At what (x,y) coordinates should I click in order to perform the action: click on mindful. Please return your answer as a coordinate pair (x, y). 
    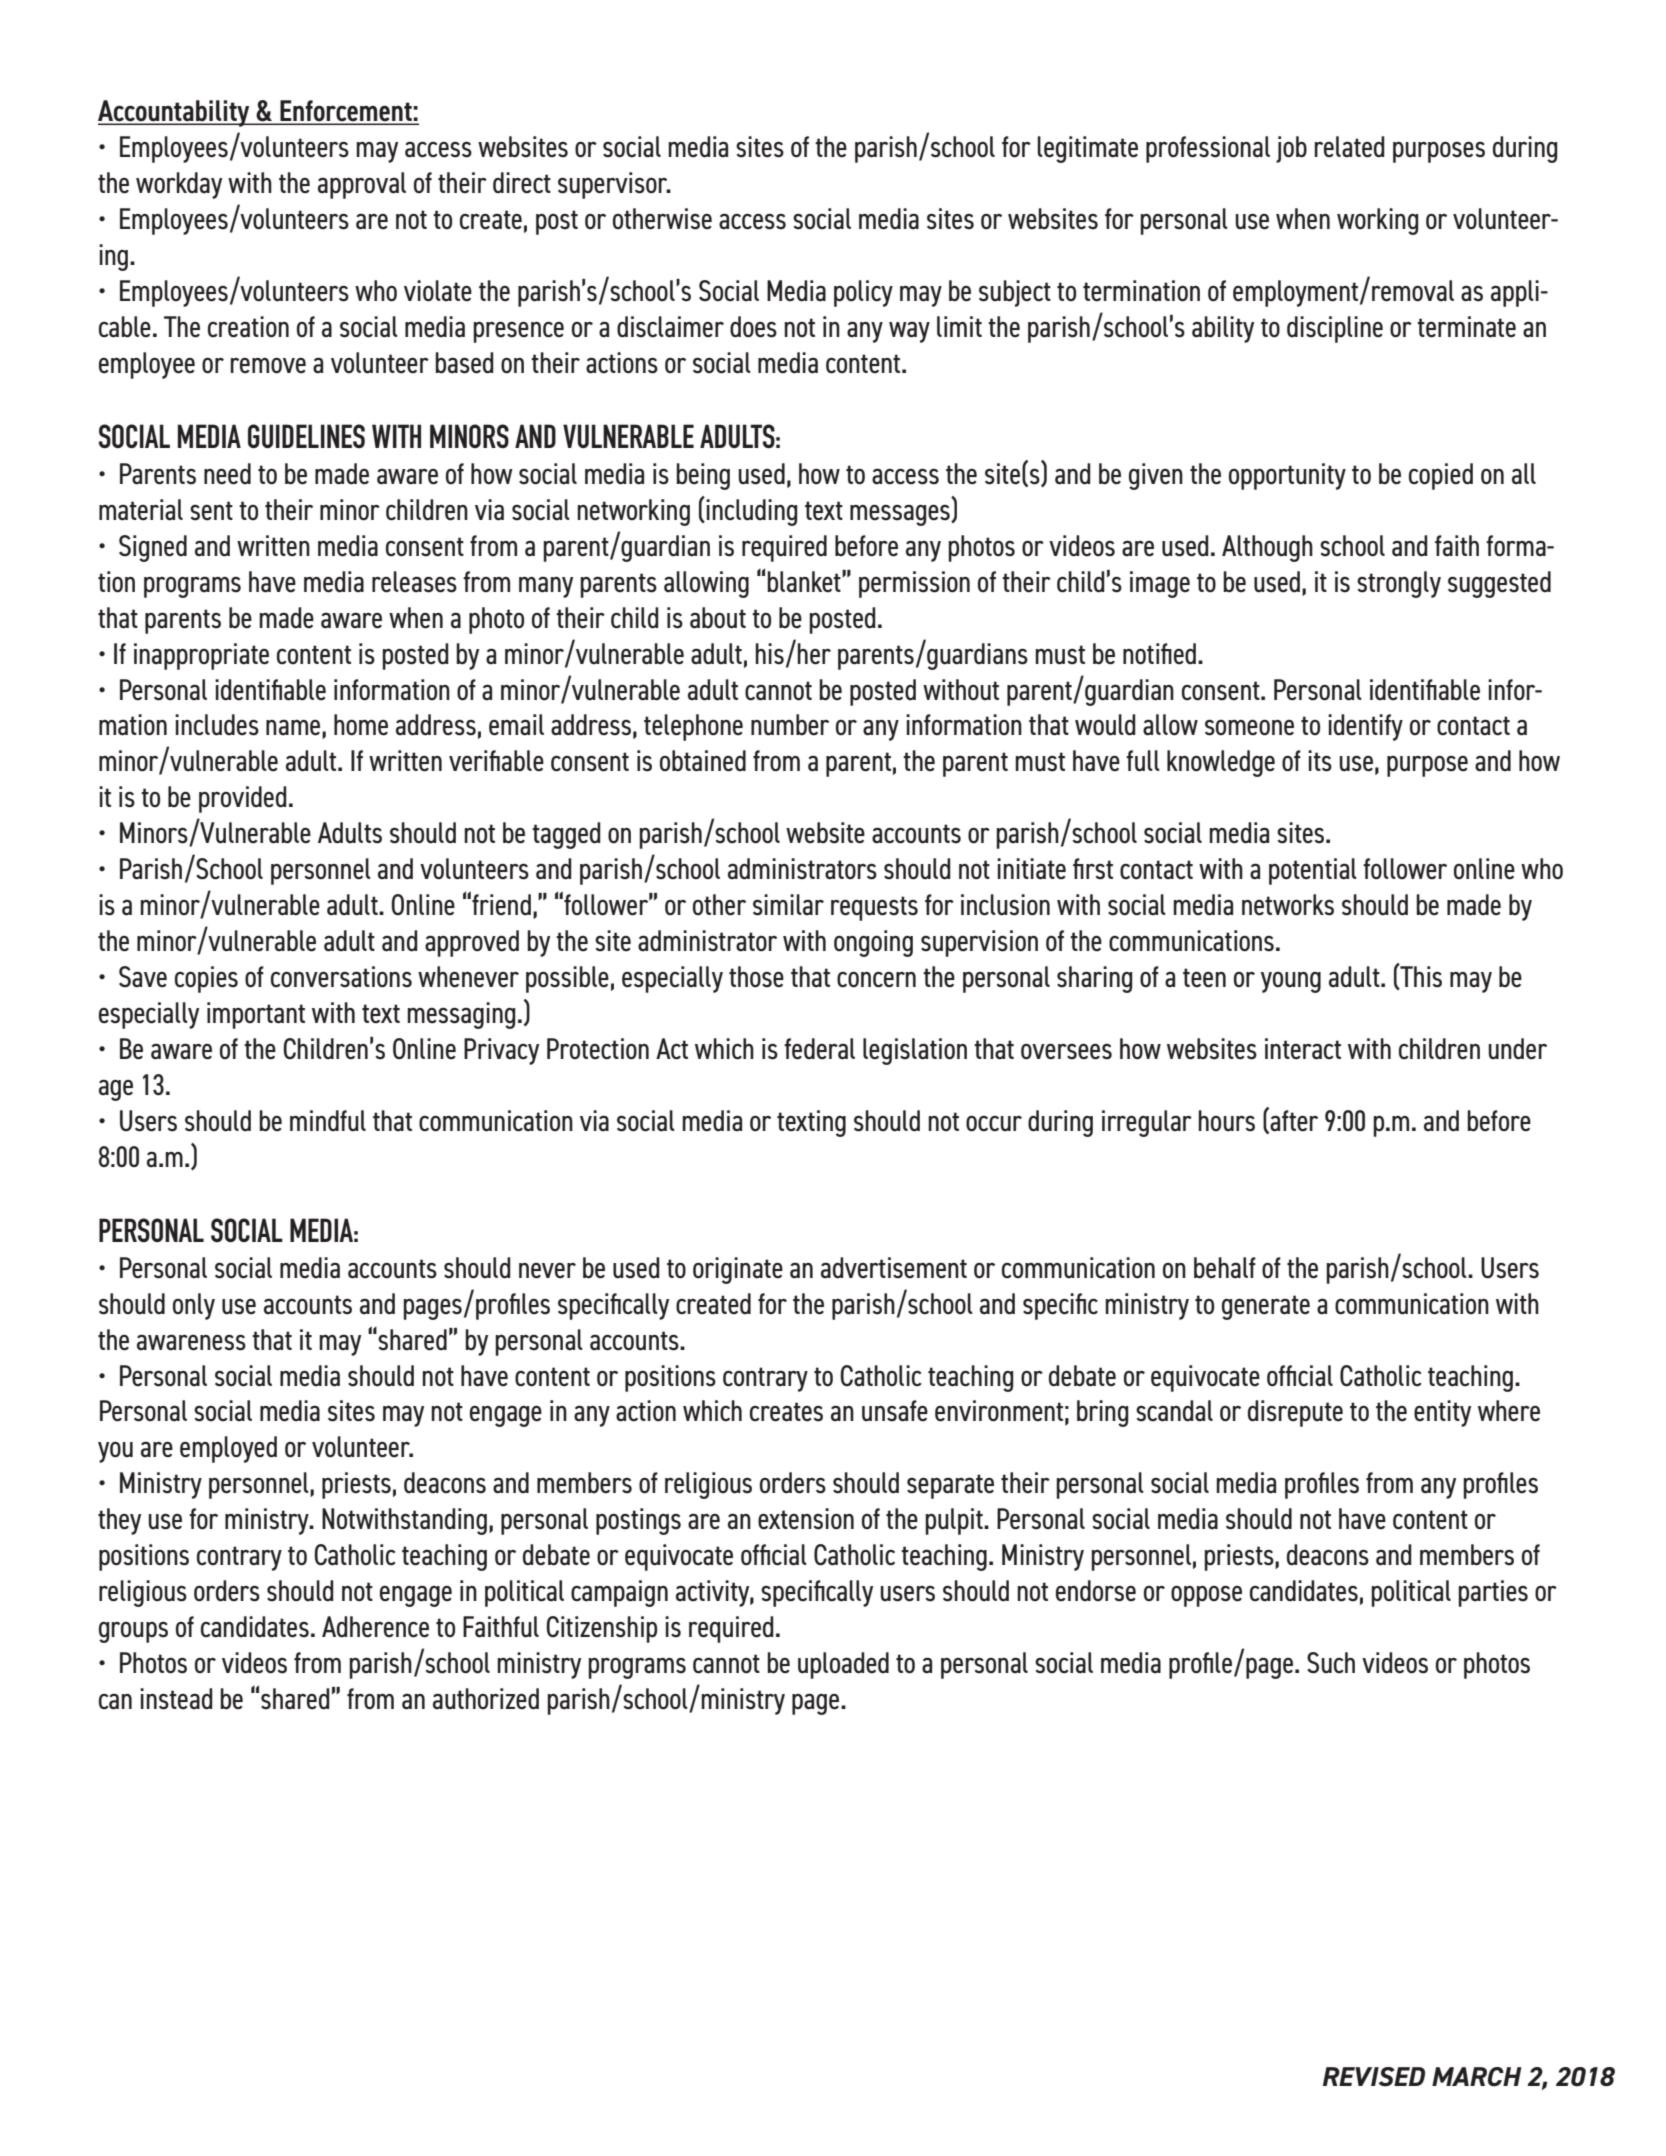
    Looking at the image, I should click on (328, 1121).
